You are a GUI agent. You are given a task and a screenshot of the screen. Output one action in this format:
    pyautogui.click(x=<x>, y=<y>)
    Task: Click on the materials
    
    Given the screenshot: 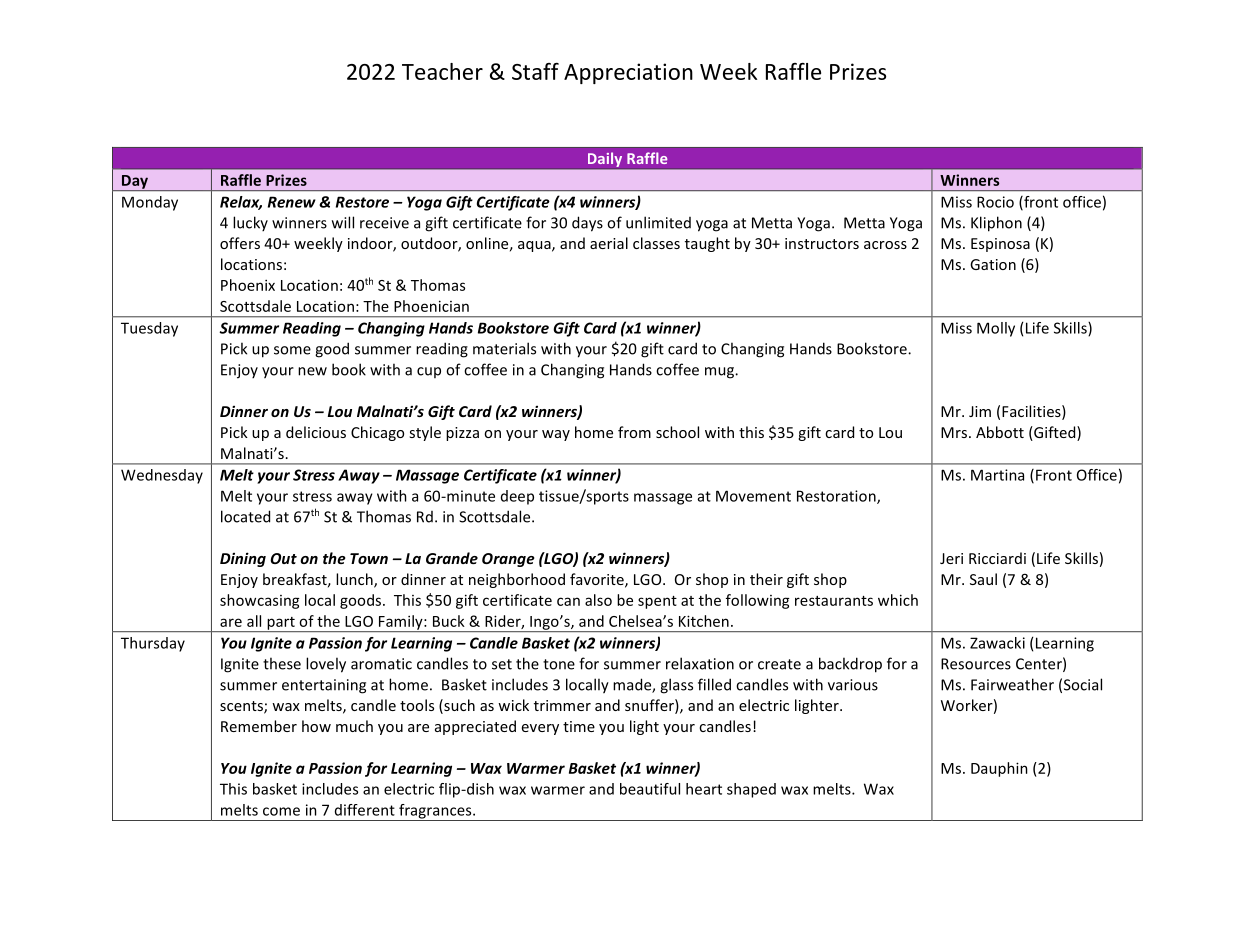 What is the action you would take?
    pyautogui.click(x=504, y=348)
